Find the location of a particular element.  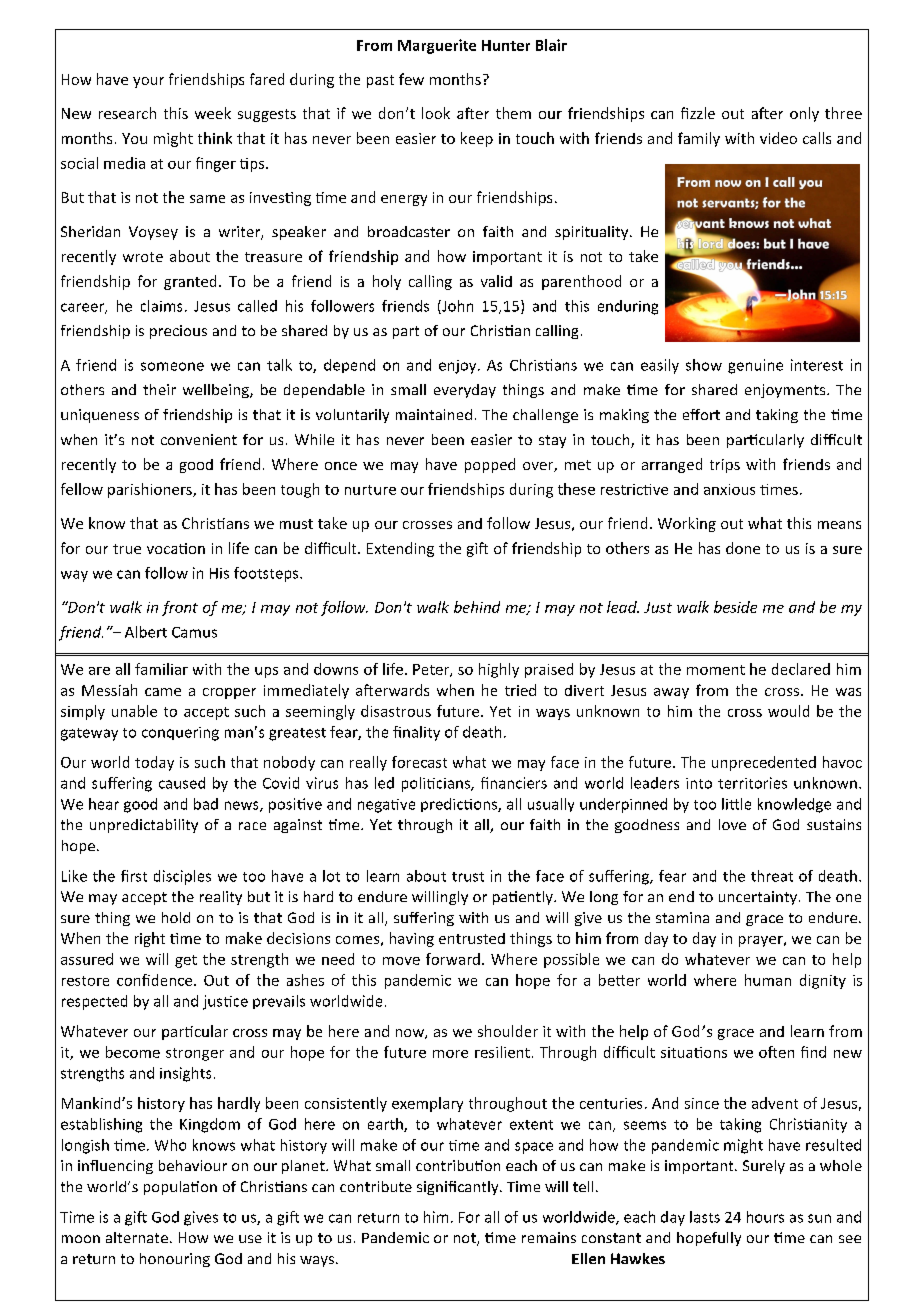

look is located at coordinates (436, 113).
